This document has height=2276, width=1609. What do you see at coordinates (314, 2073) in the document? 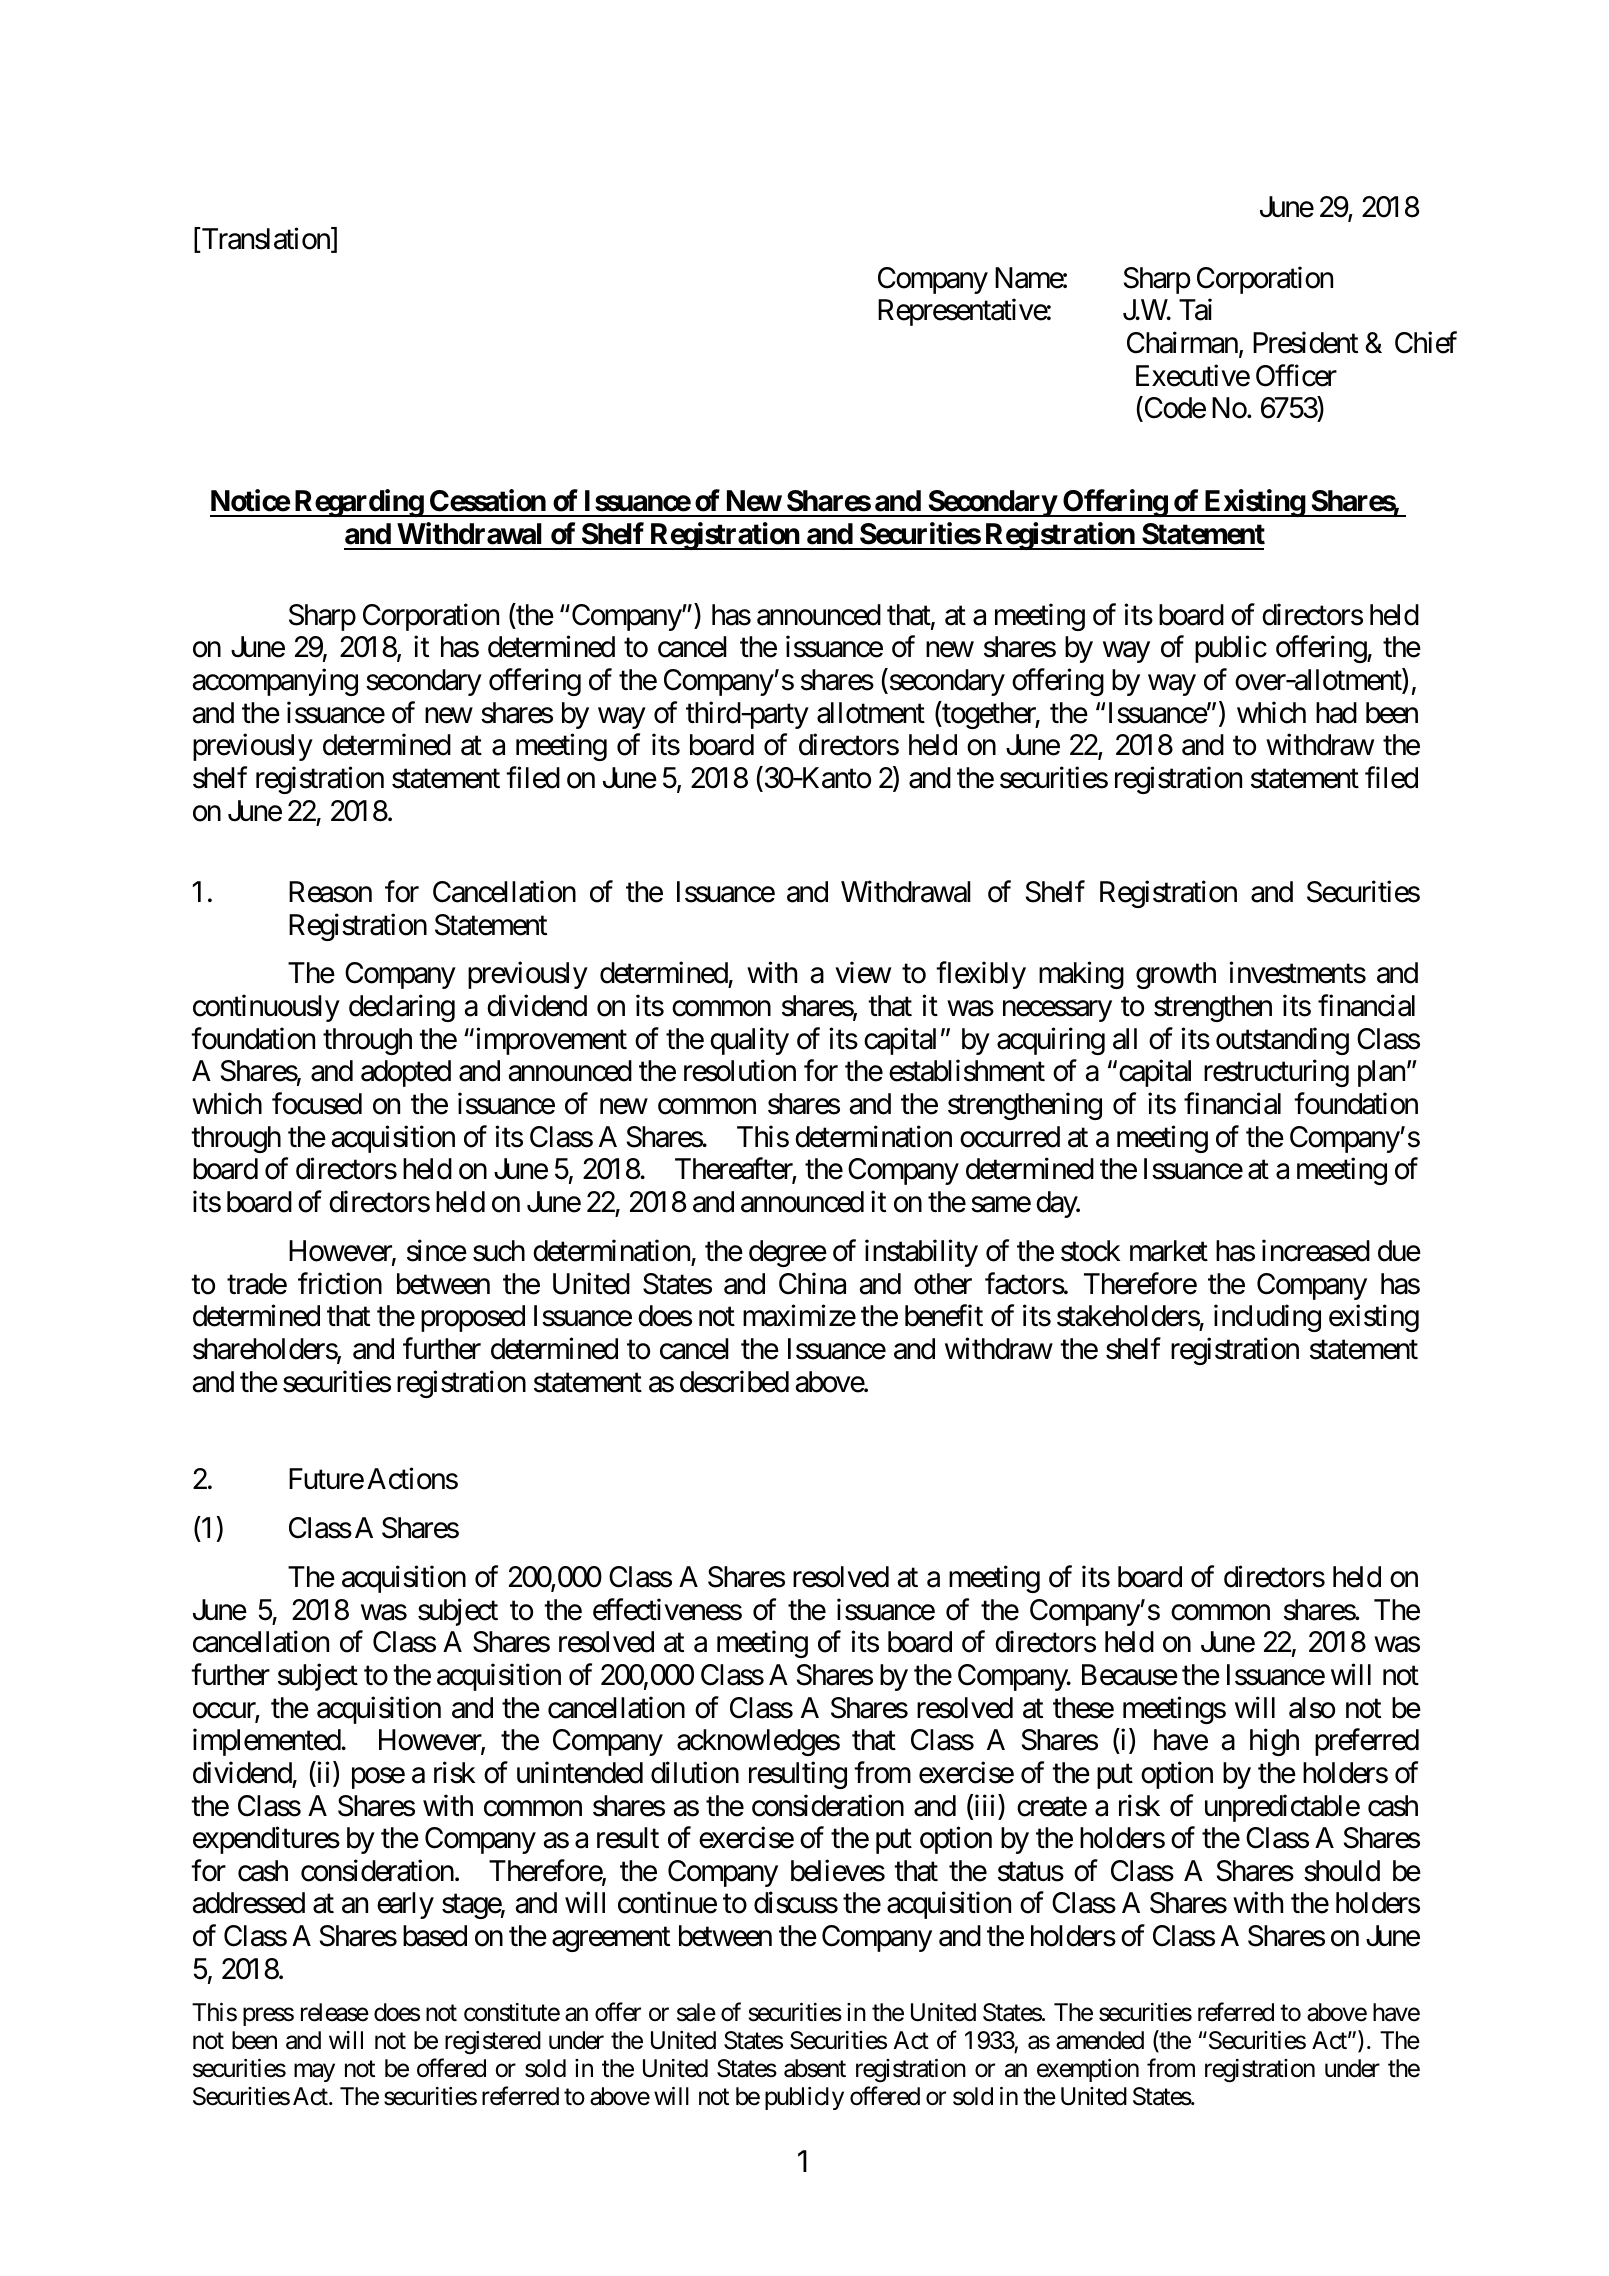
I see `may` at bounding box center [314, 2073].
